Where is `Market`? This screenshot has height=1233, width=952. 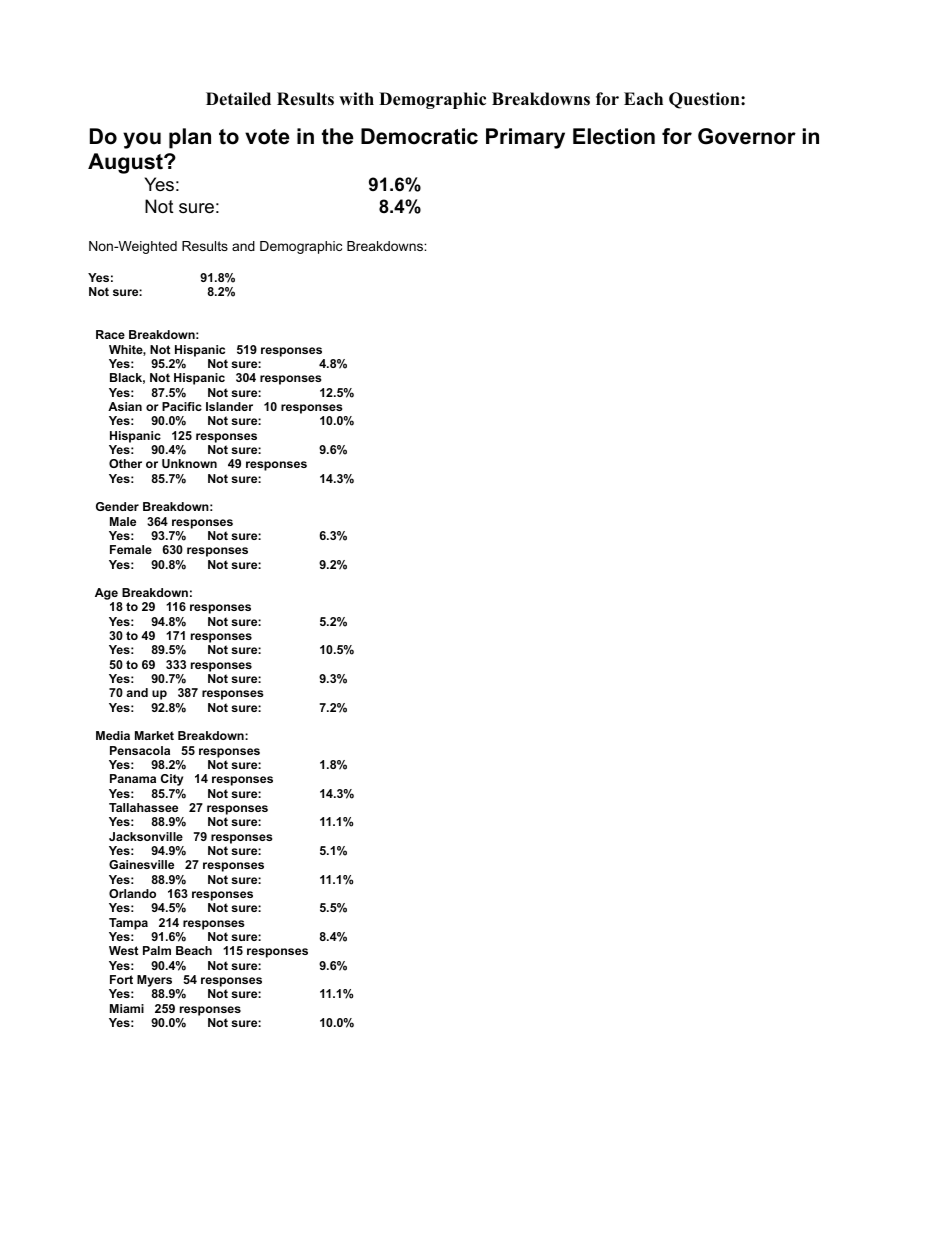 Market is located at coordinates (154, 735).
